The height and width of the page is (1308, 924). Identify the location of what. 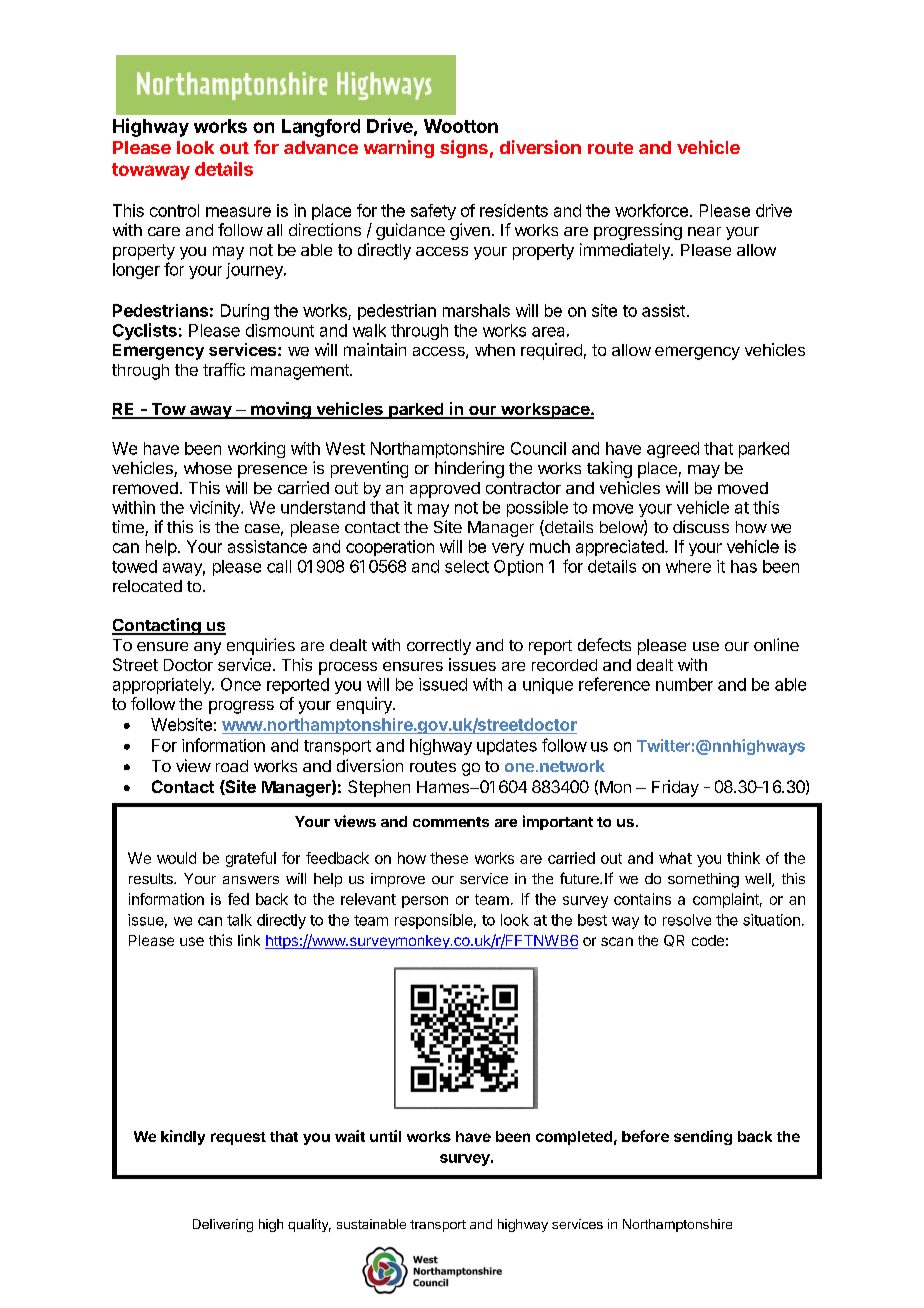
(675, 858).
